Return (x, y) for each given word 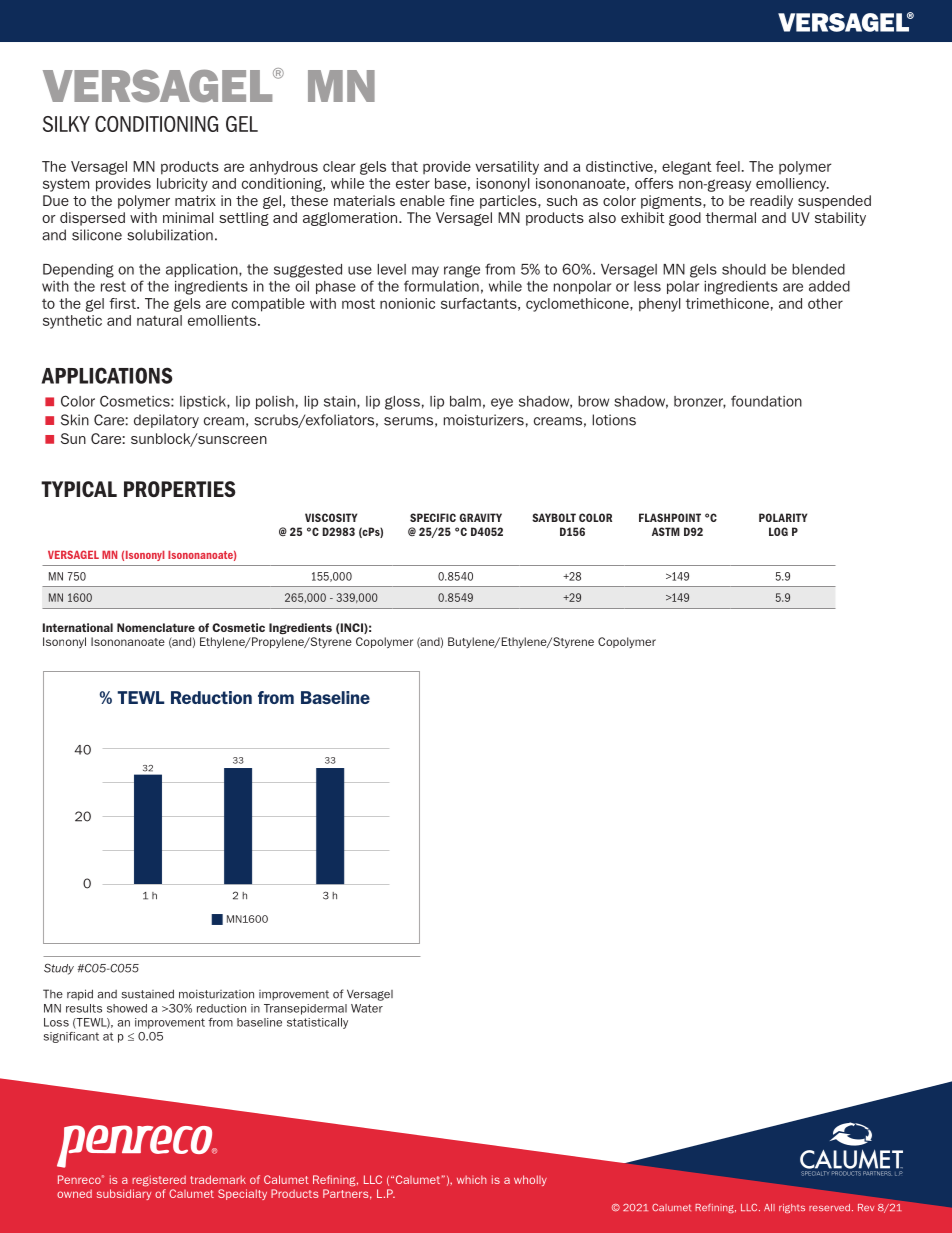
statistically (317, 1023)
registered (159, 1181)
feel (728, 166)
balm (465, 401)
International (78, 627)
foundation (766, 401)
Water (367, 1008)
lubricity (182, 185)
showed (127, 1008)
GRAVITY (480, 517)
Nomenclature (156, 627)
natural (159, 320)
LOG (778, 531)
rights (792, 1208)
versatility (507, 168)
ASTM (666, 531)
